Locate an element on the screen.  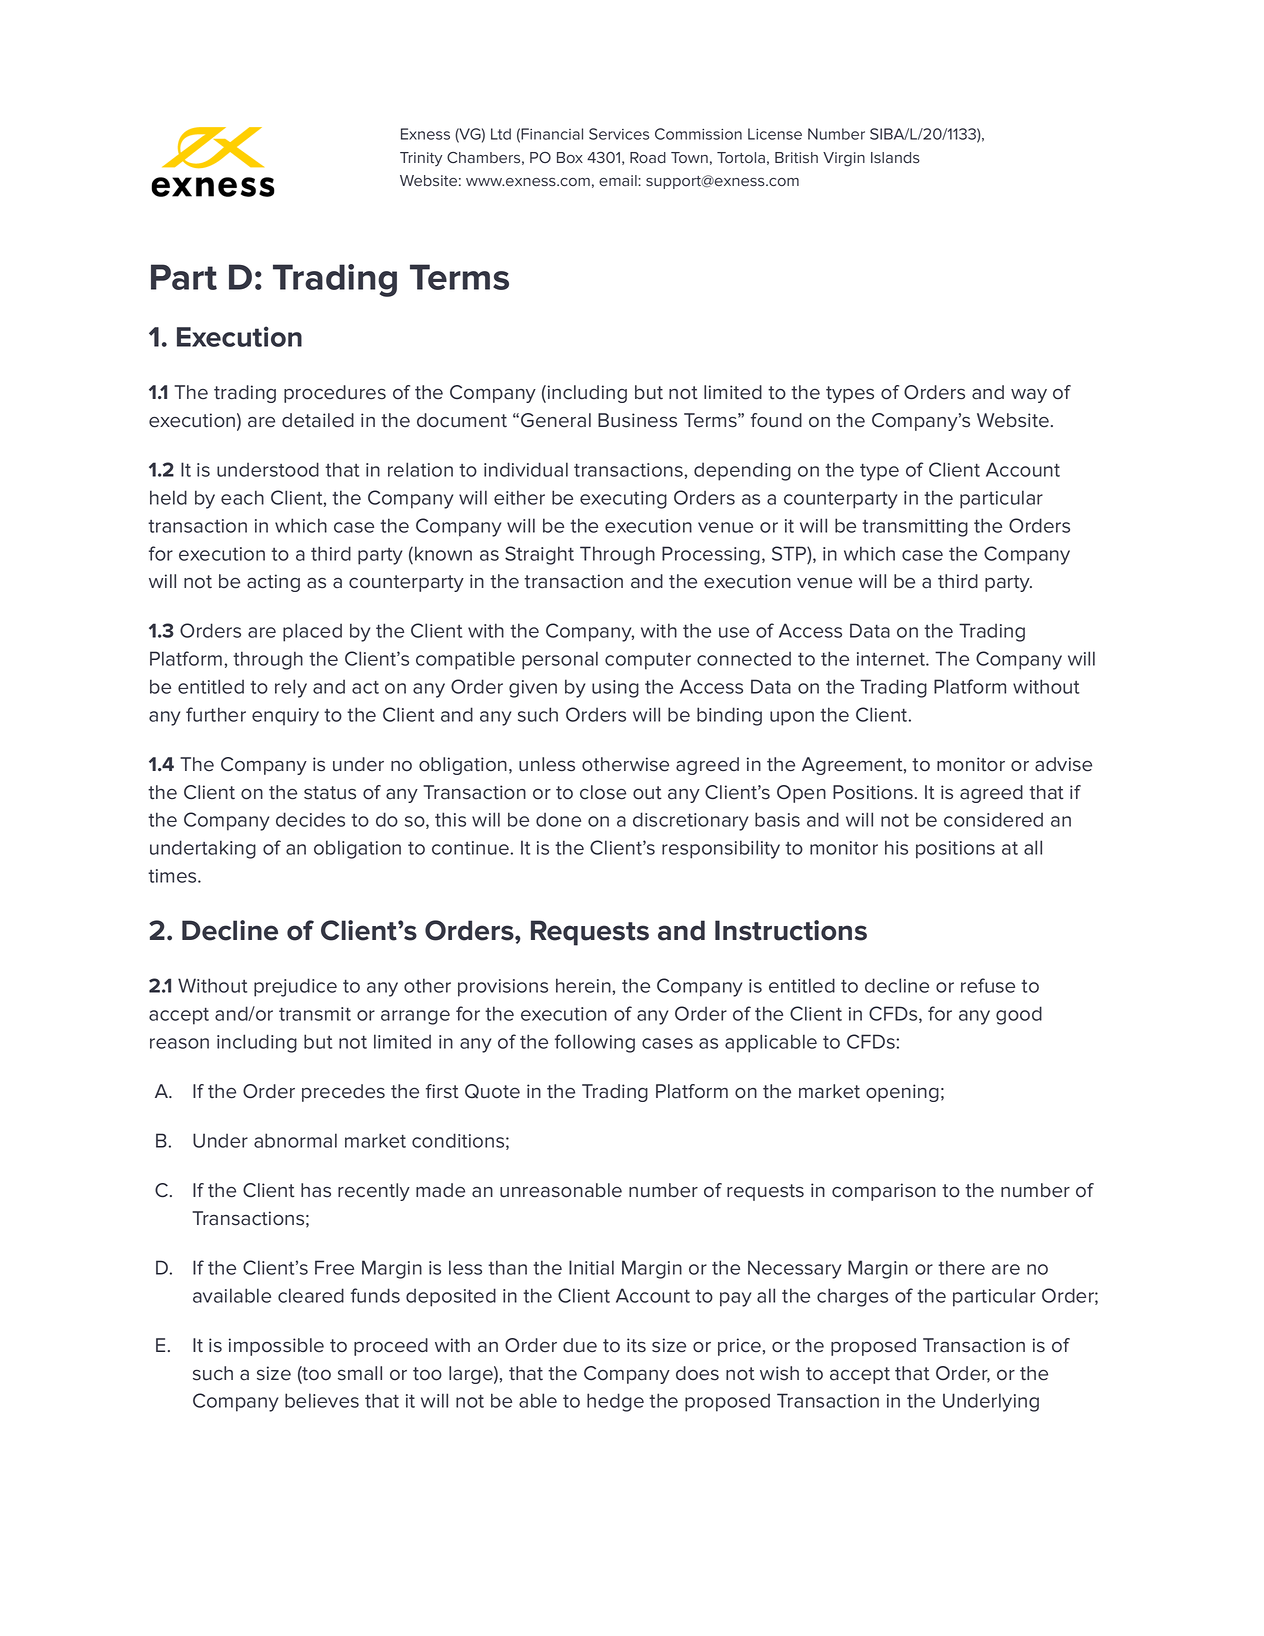
email is located at coordinates (619, 181).
